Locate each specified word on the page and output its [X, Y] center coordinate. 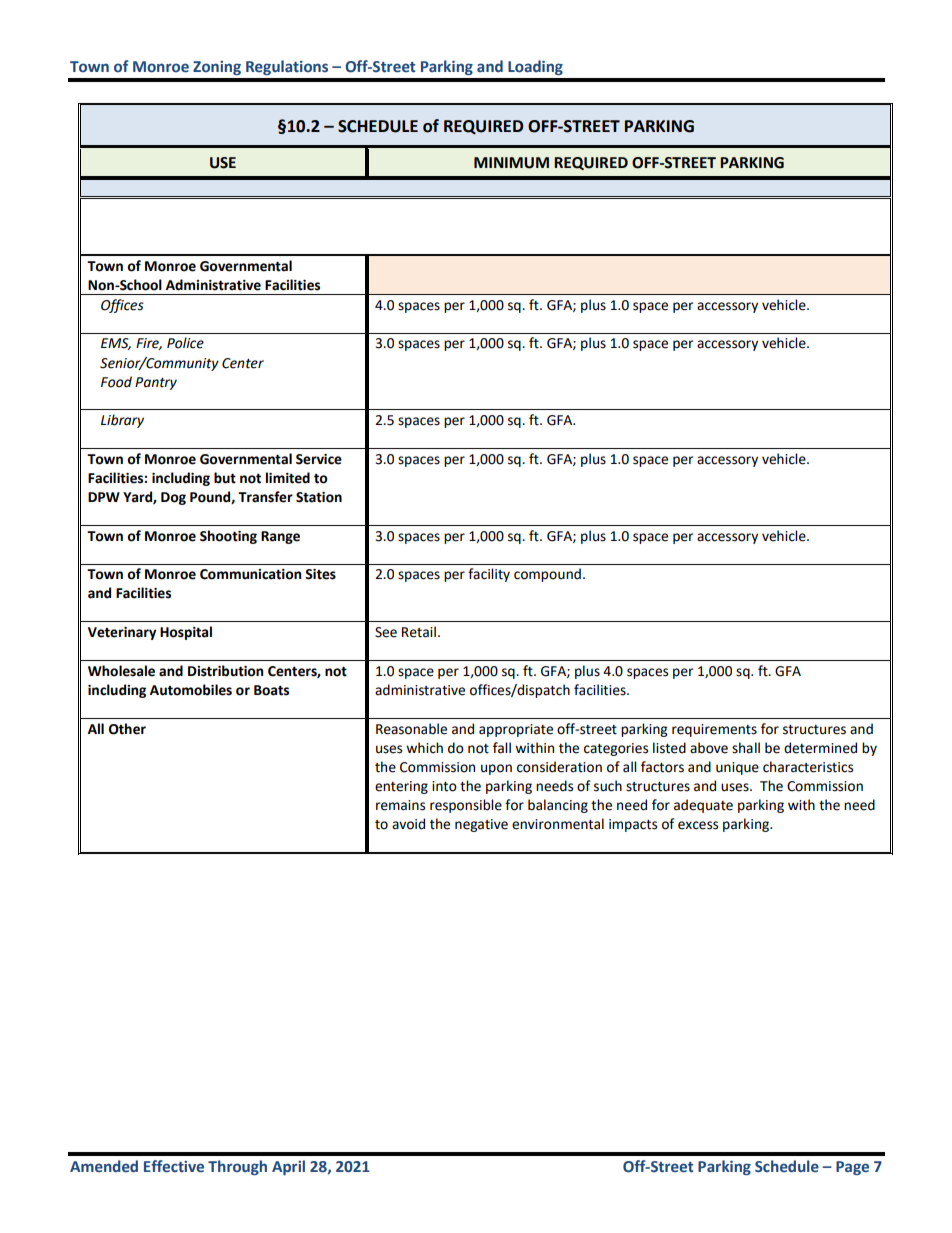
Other [127, 729]
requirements [714, 730]
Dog [173, 498]
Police [185, 343]
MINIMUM [511, 163]
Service [319, 459]
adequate [703, 806]
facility [489, 575]
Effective [174, 1166]
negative [481, 825]
